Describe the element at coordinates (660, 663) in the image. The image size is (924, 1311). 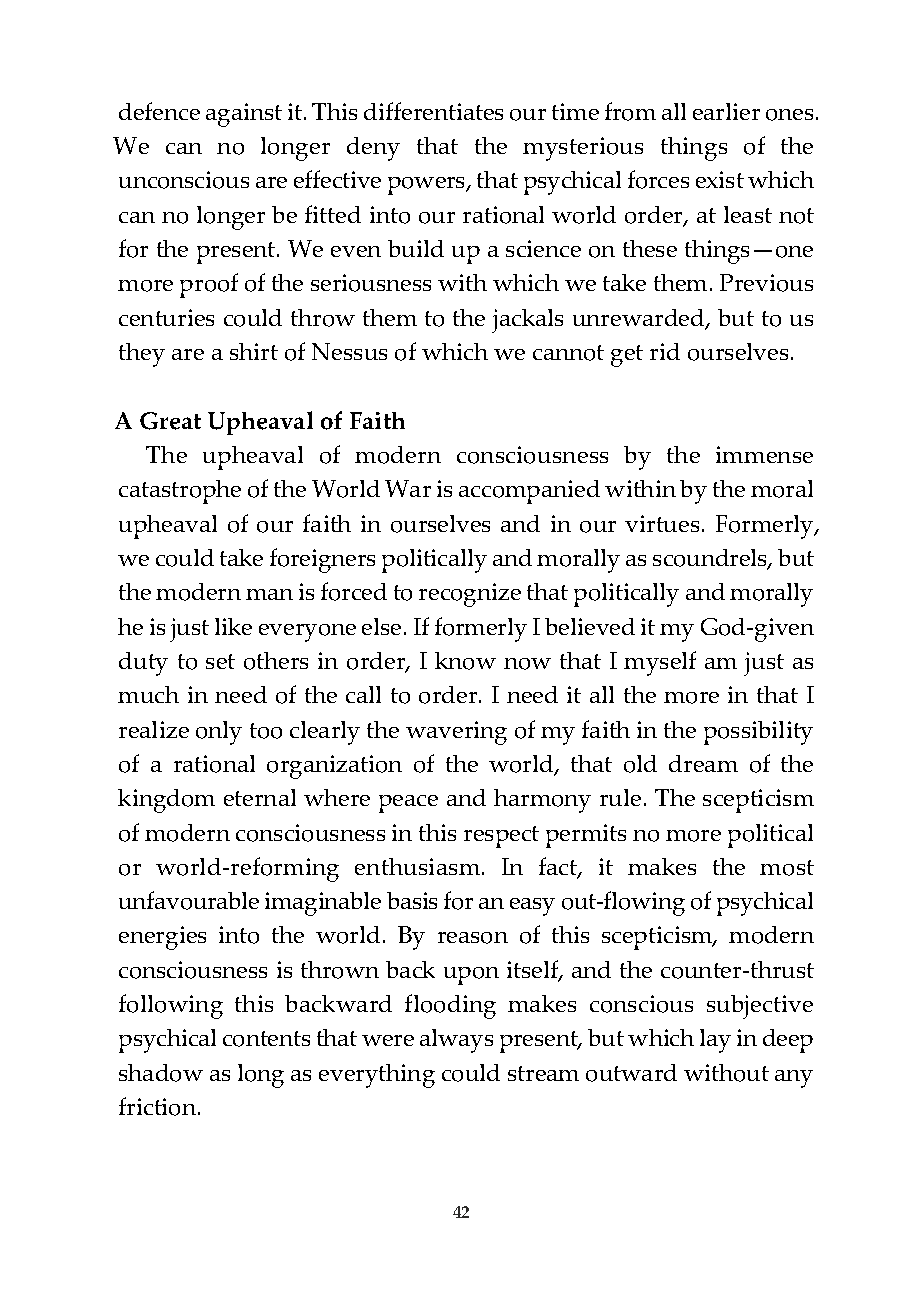
I see `myself` at that location.
